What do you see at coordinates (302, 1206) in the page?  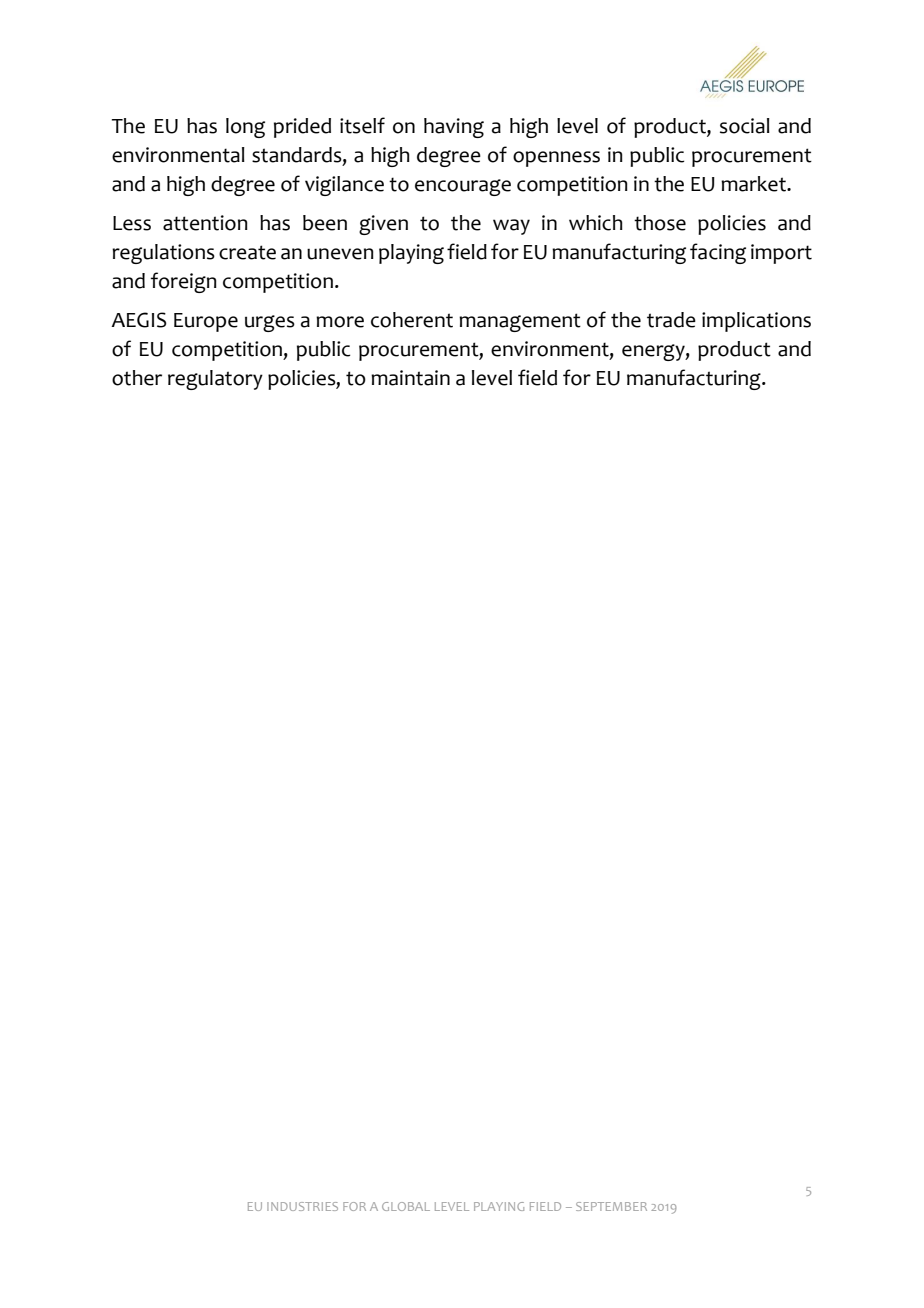 I see `INDUSTRIES` at bounding box center [302, 1206].
